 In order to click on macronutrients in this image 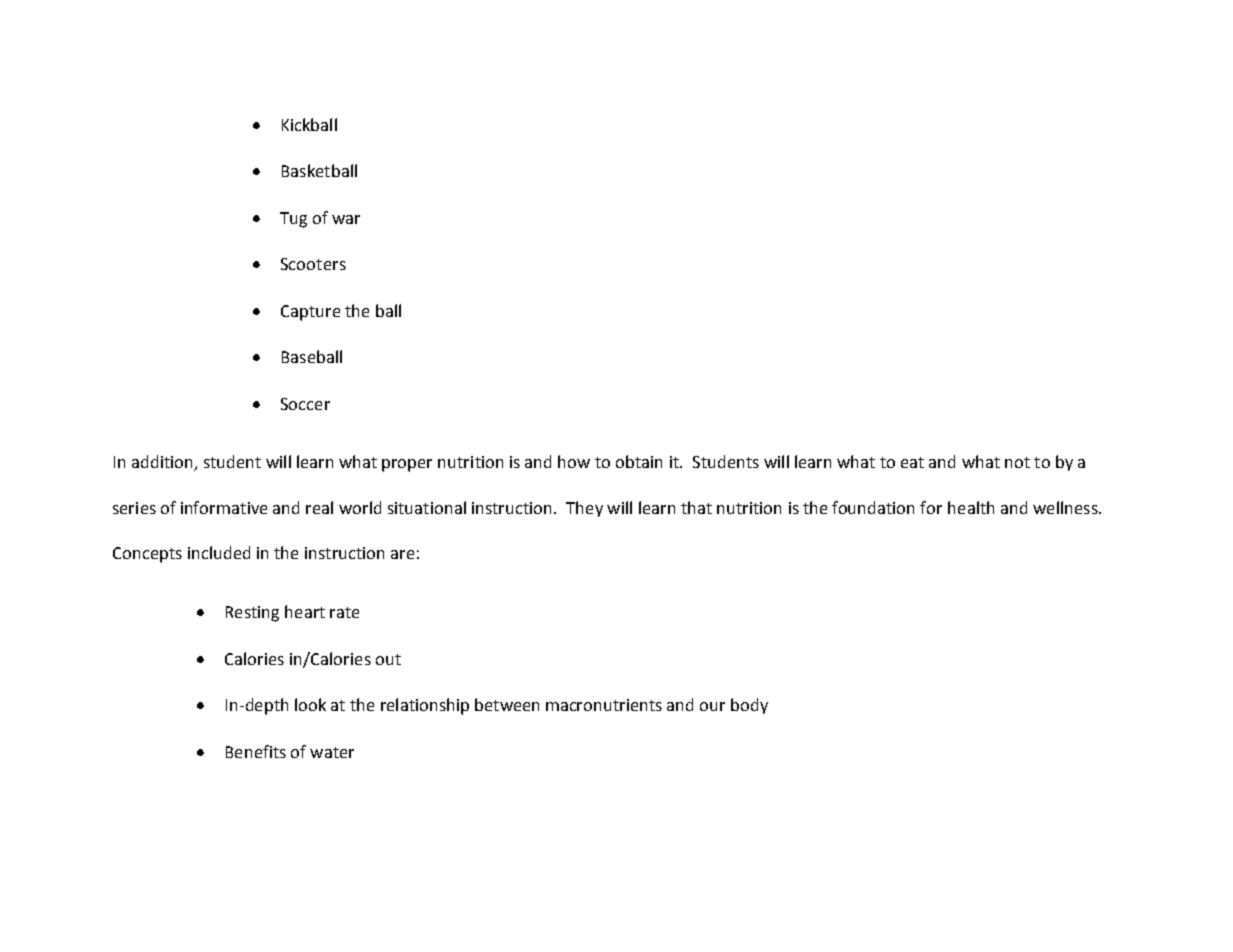, I will do `click(604, 705)`.
